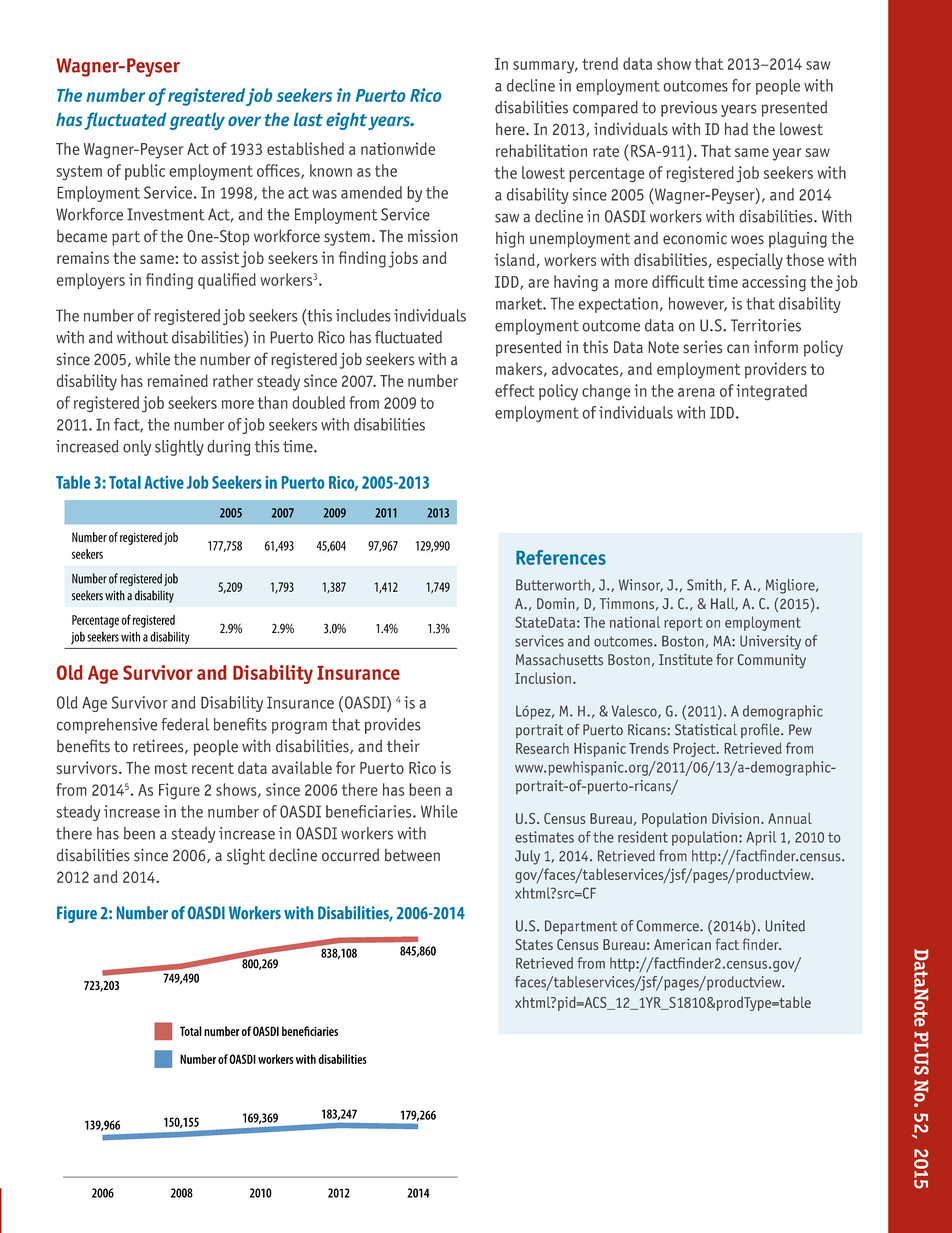  Describe the element at coordinates (704, 585) in the screenshot. I see `Smith` at that location.
